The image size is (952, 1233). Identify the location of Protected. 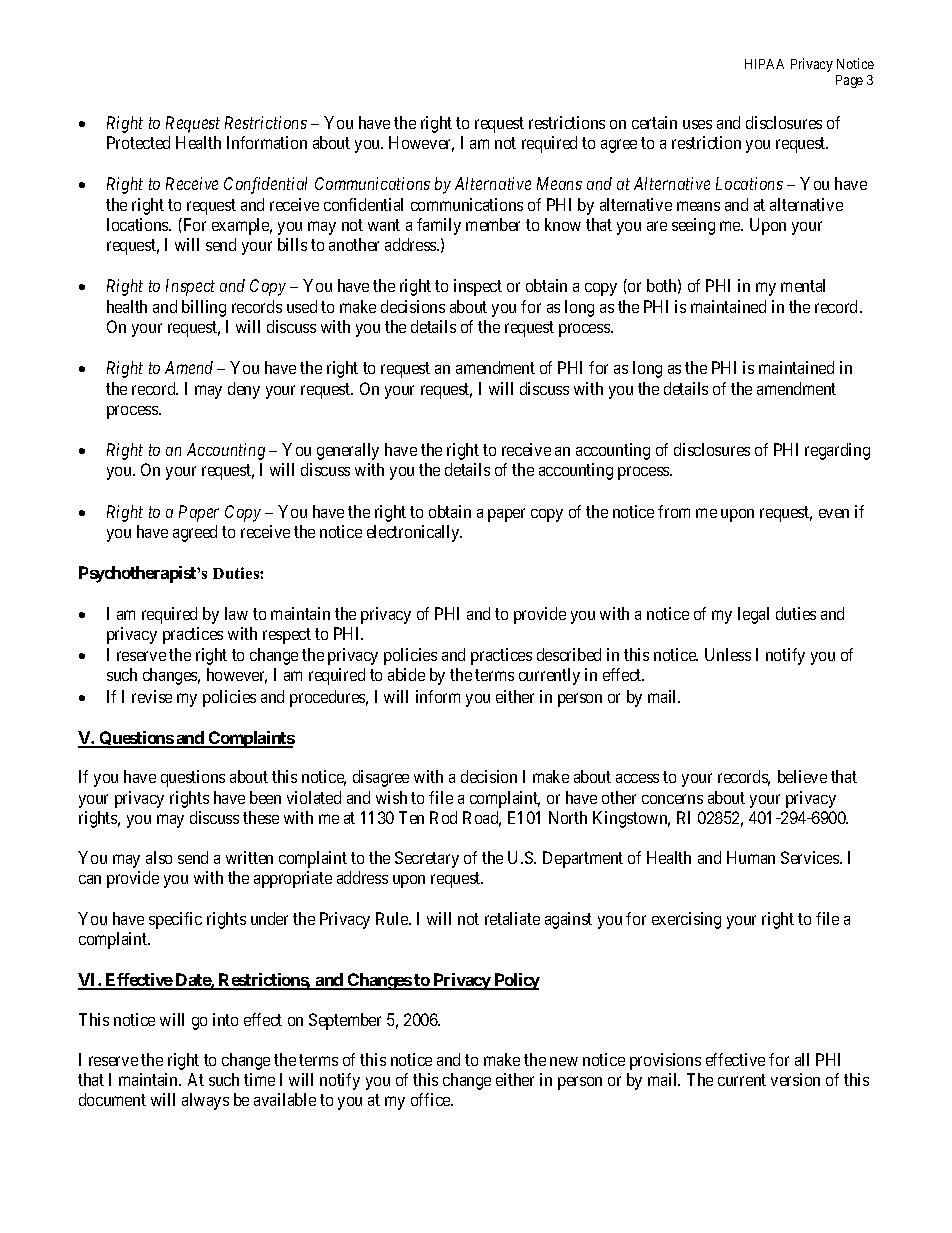
(138, 142).
